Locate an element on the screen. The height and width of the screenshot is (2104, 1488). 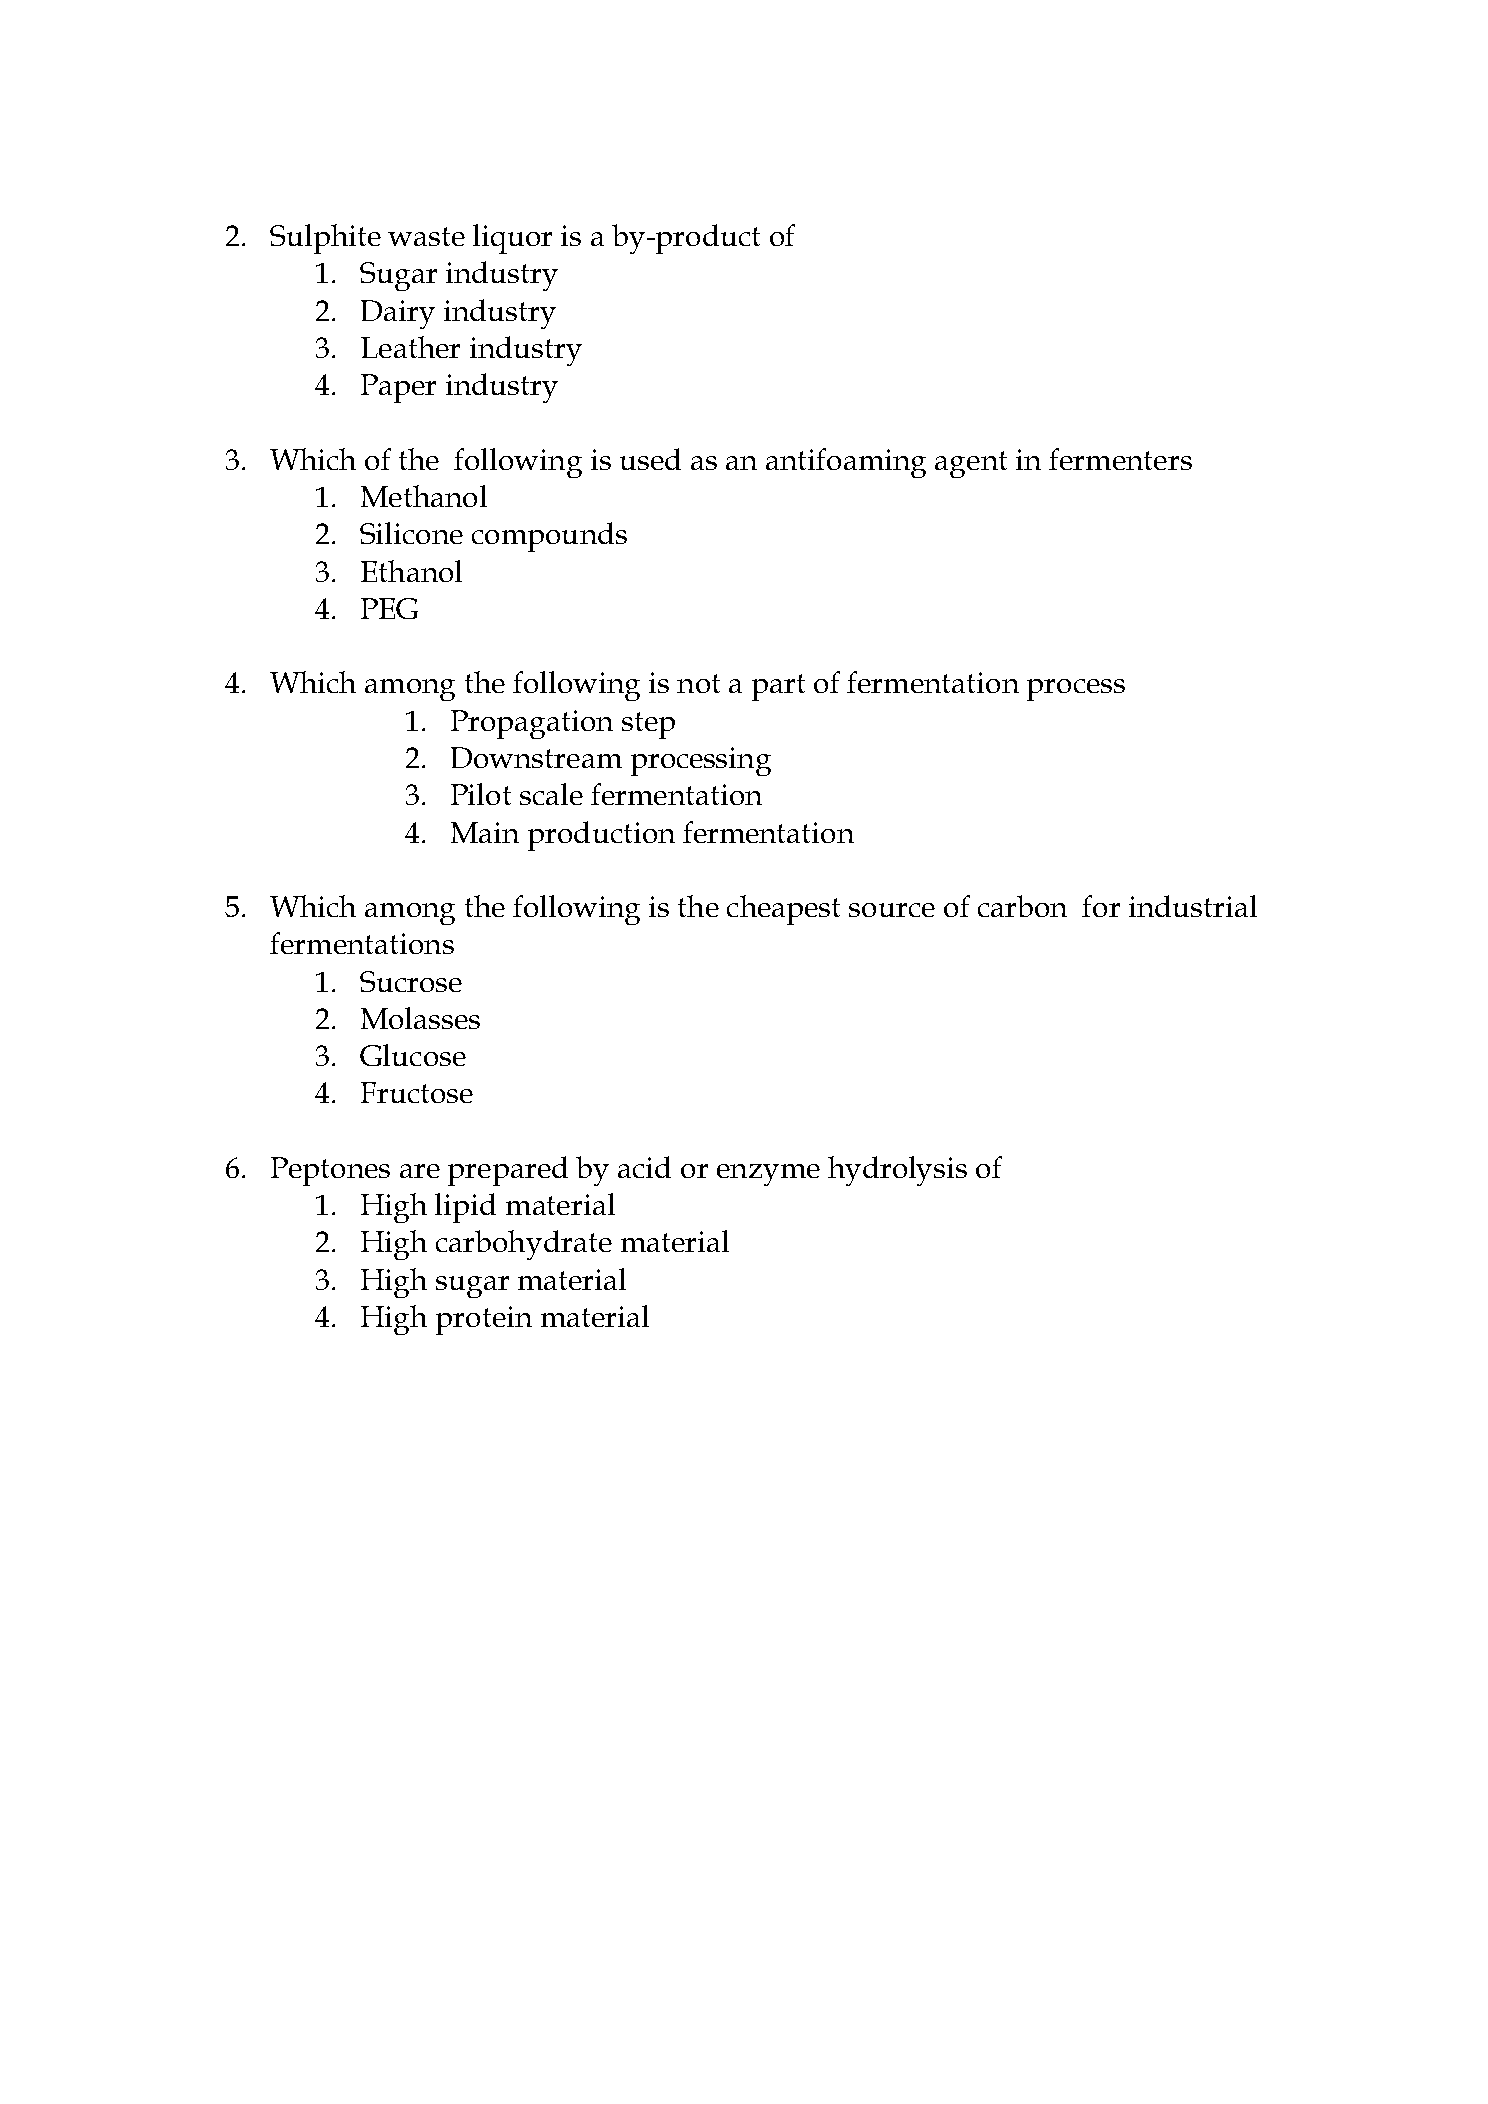
liquor is located at coordinates (512, 239).
